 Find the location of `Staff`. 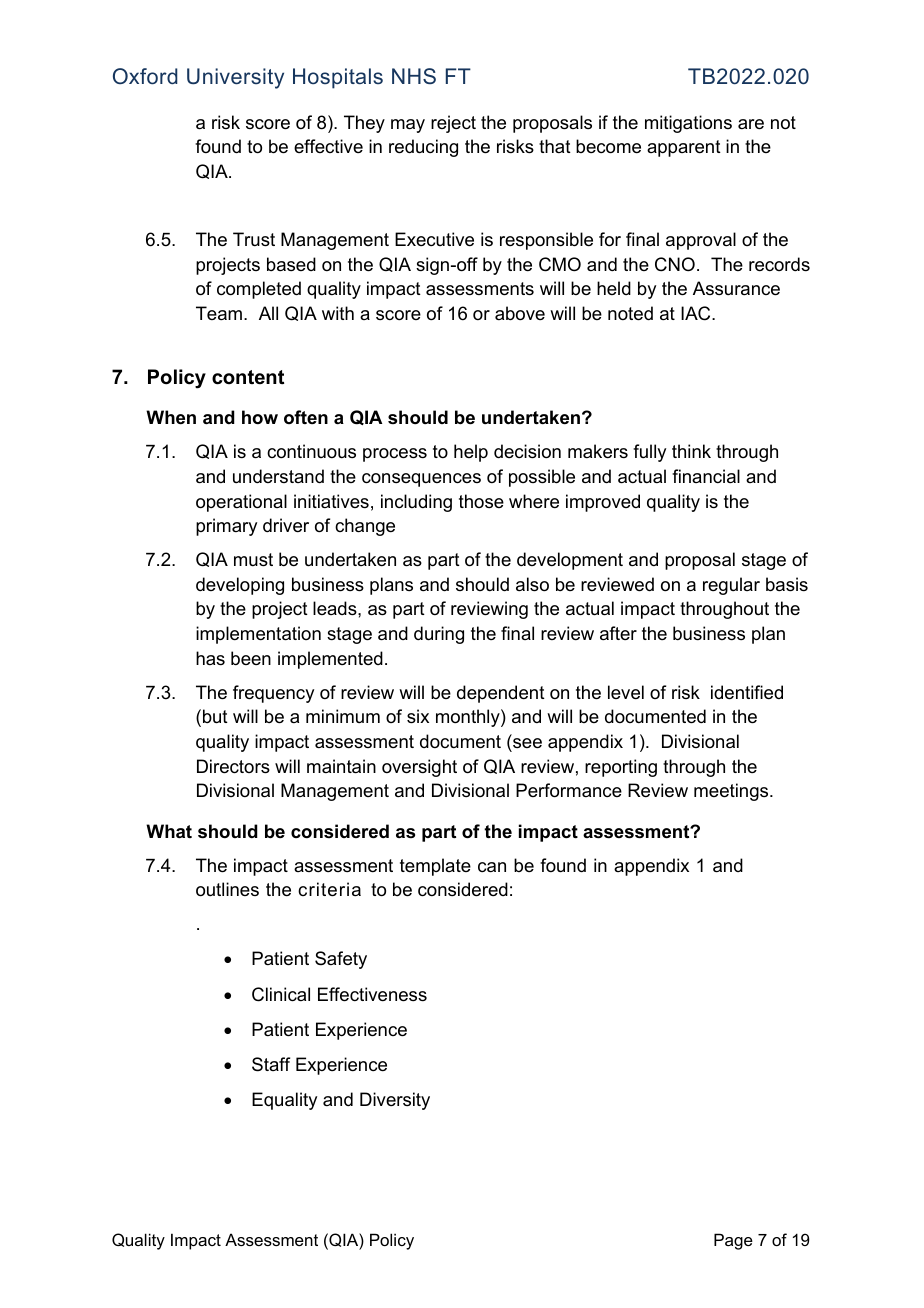

Staff is located at coordinates (271, 1064).
